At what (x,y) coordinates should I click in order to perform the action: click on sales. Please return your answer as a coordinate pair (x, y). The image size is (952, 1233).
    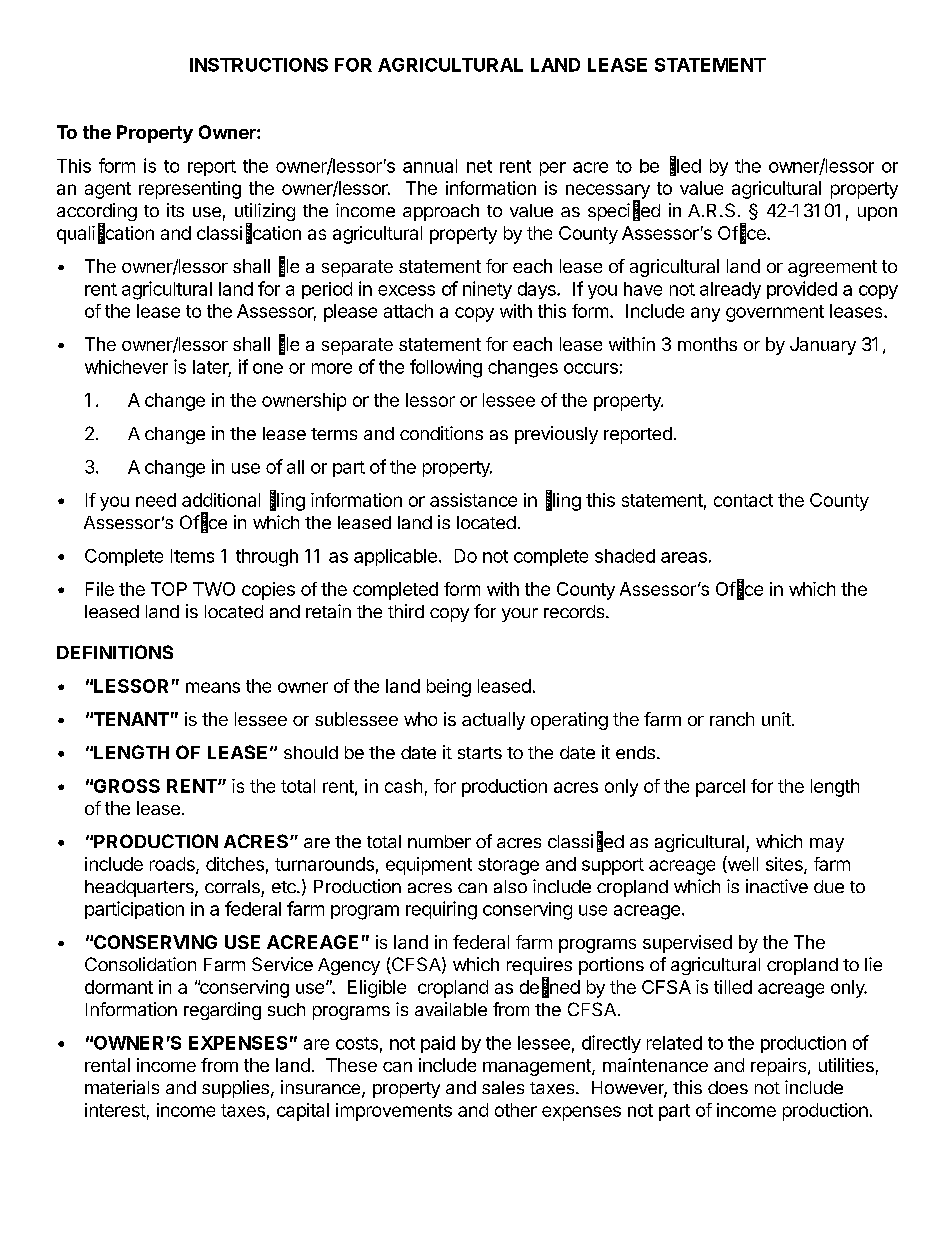
    Looking at the image, I should click on (503, 1087).
